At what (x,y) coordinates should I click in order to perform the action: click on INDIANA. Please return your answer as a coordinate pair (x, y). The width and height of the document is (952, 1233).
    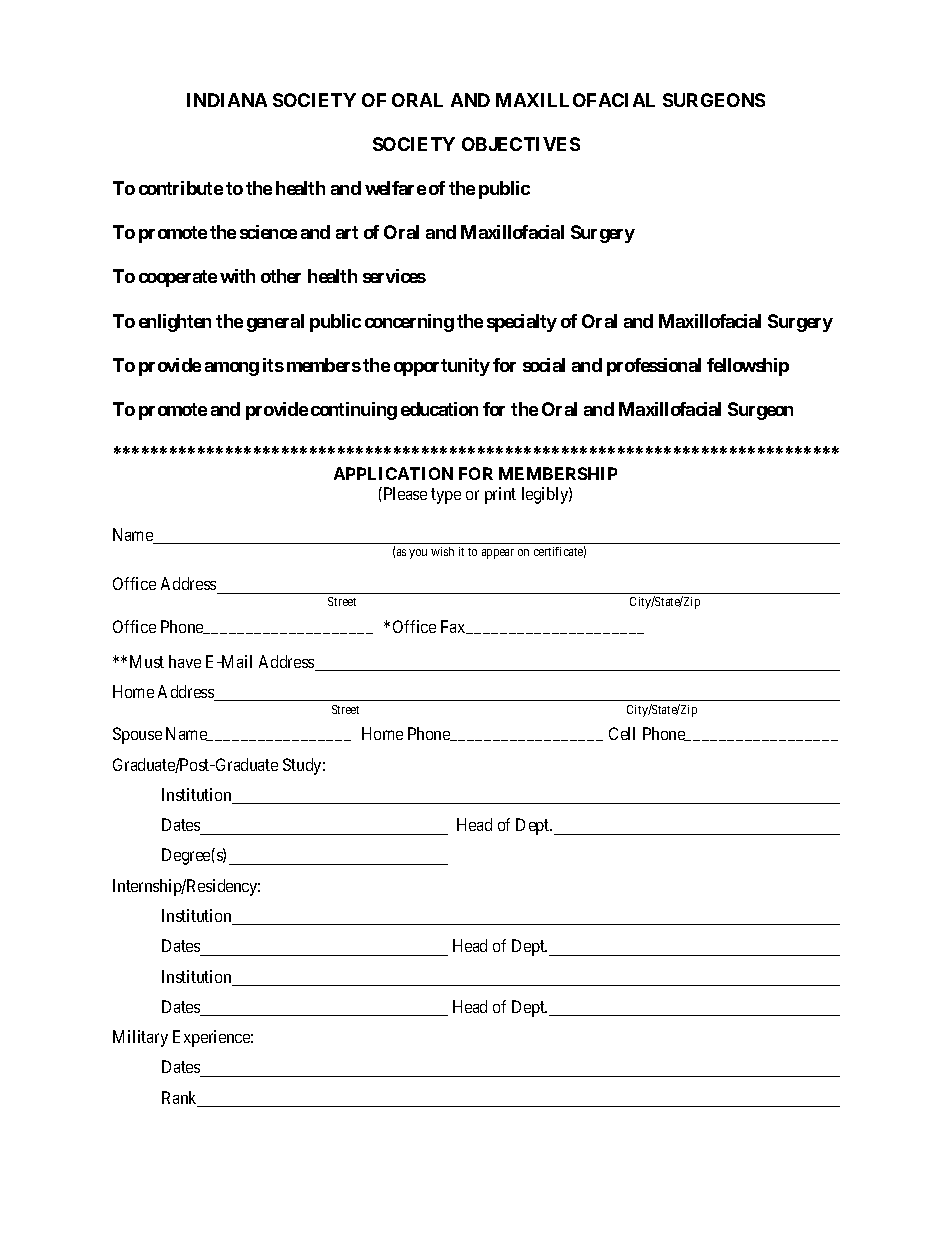
    Looking at the image, I should click on (227, 100).
